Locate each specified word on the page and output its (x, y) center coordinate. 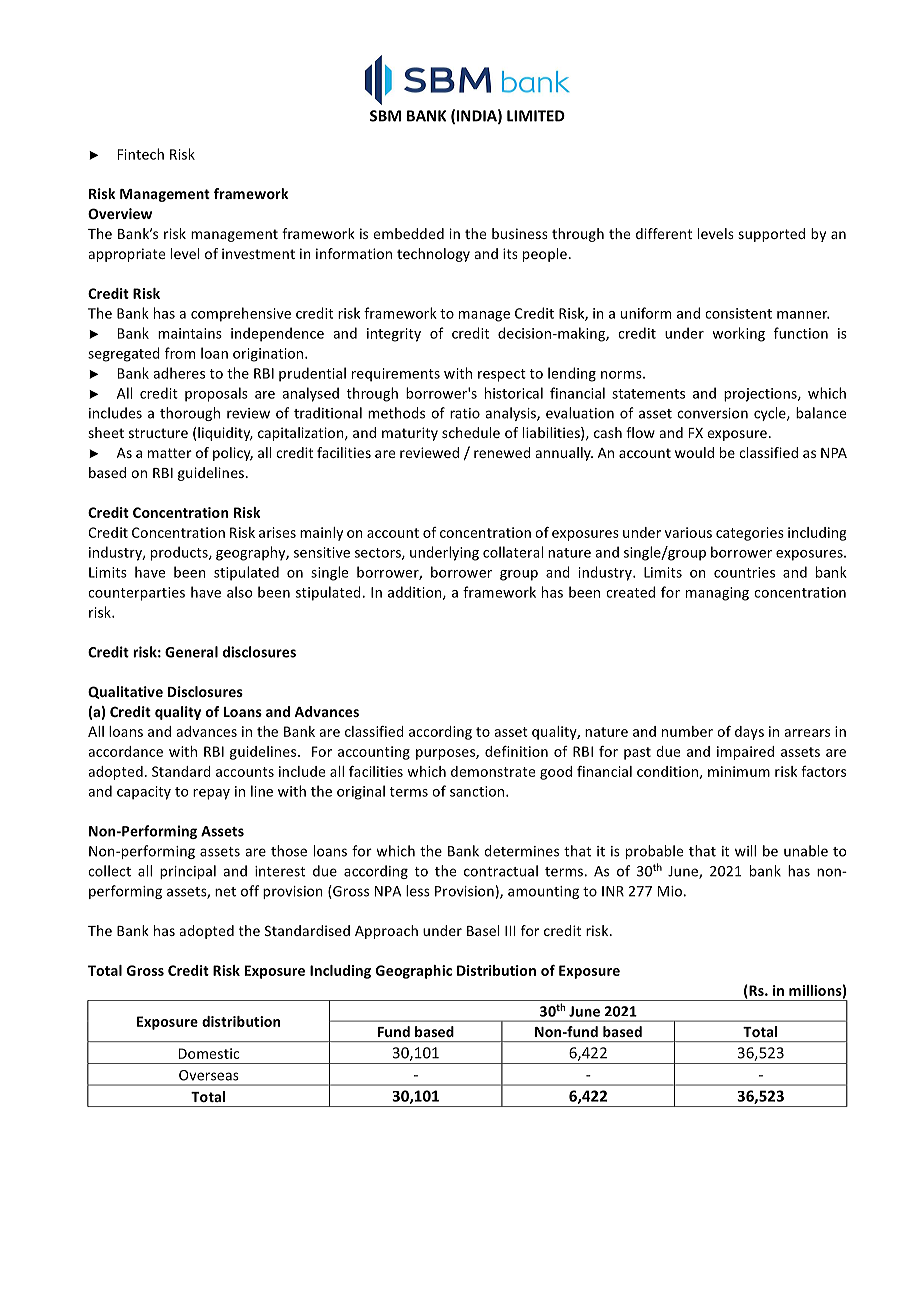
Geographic (414, 972)
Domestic (209, 1053)
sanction (478, 791)
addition (416, 593)
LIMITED (536, 116)
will (745, 851)
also (240, 592)
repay (211, 794)
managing (717, 594)
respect (502, 375)
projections (761, 395)
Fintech (141, 154)
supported (771, 235)
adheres (179, 373)
